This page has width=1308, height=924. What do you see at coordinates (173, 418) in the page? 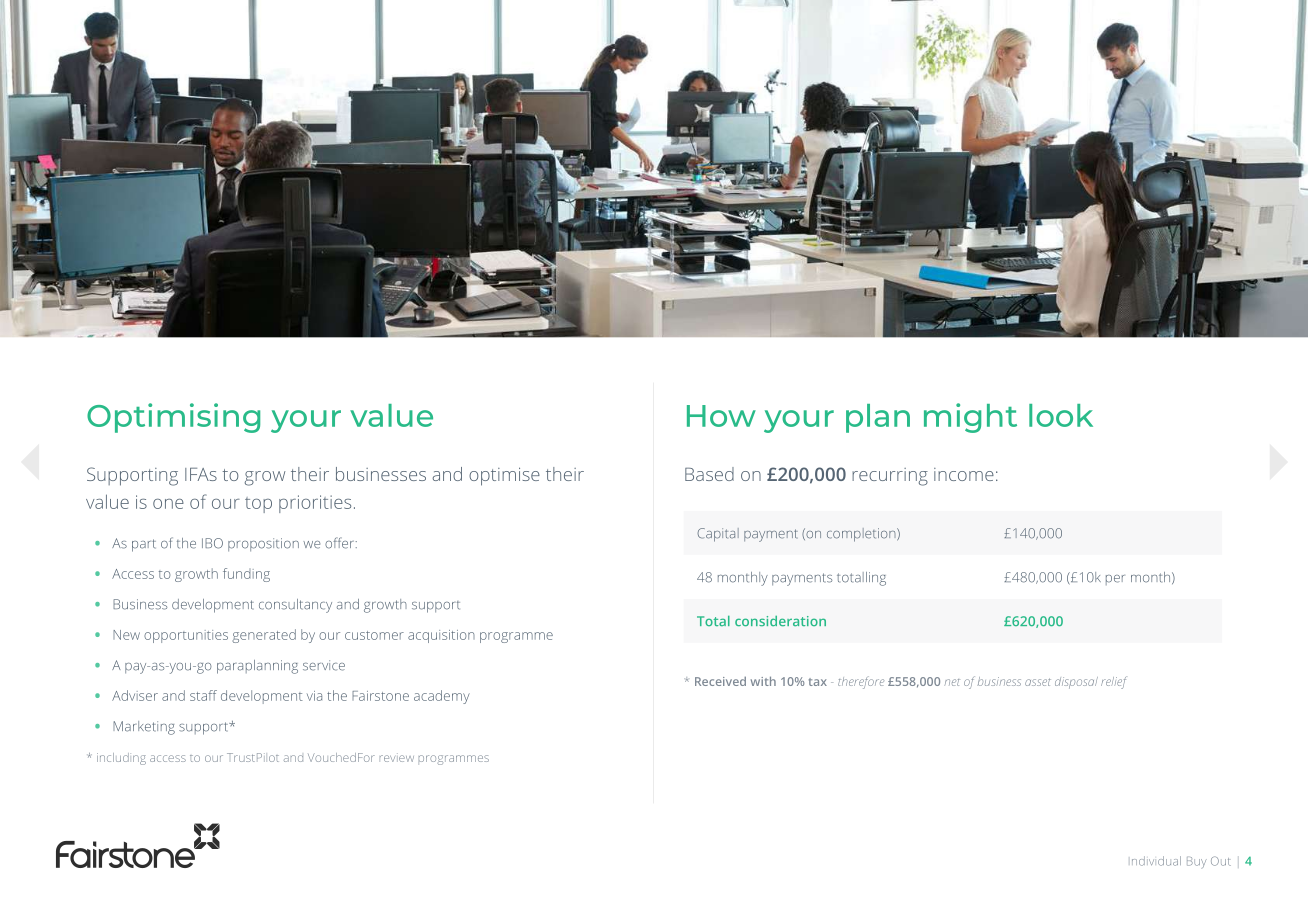
I see `Optimising` at bounding box center [173, 418].
